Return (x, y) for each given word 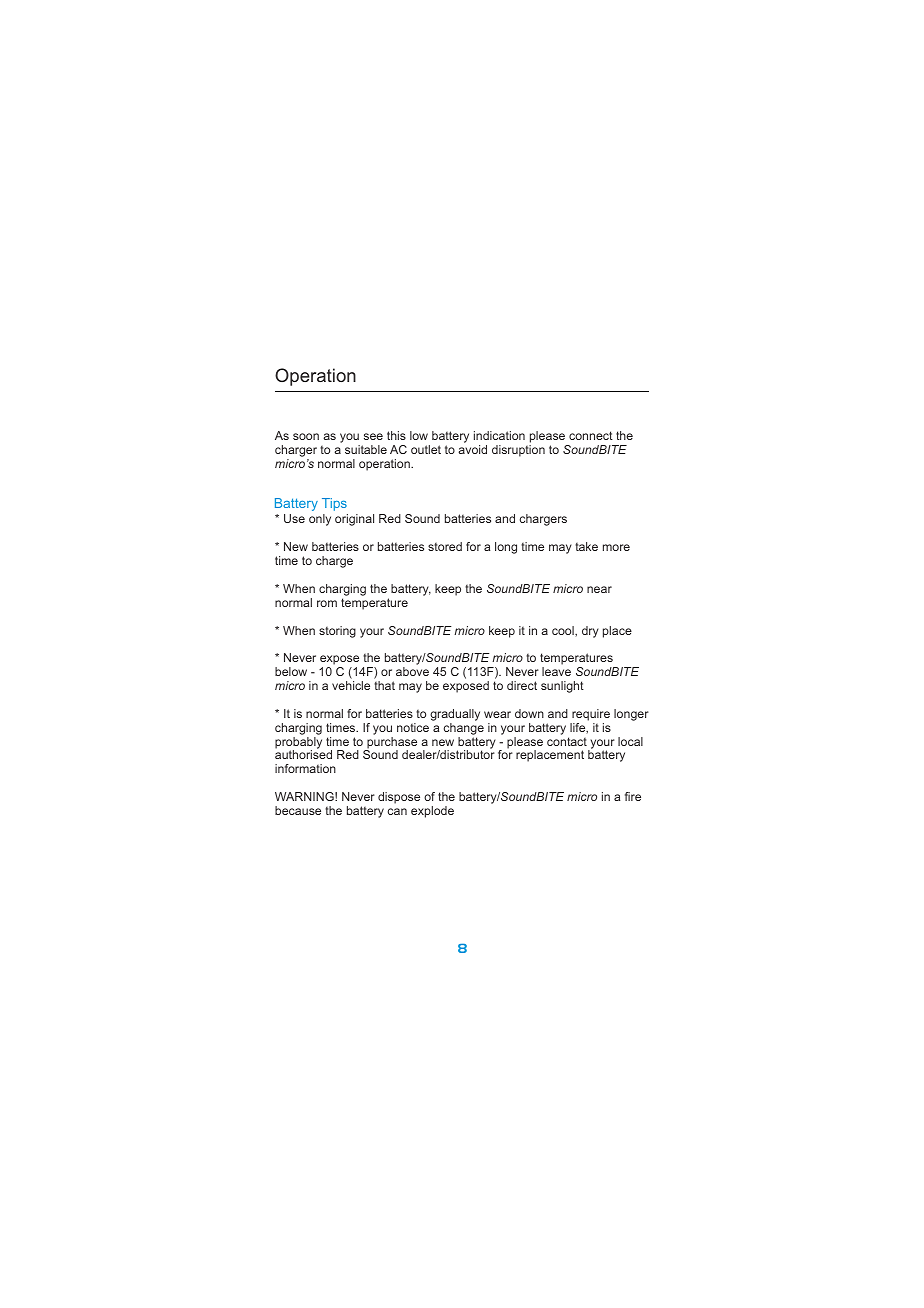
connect (591, 435)
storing (337, 632)
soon (306, 436)
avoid (472, 449)
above (412, 671)
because (298, 810)
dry (590, 632)
